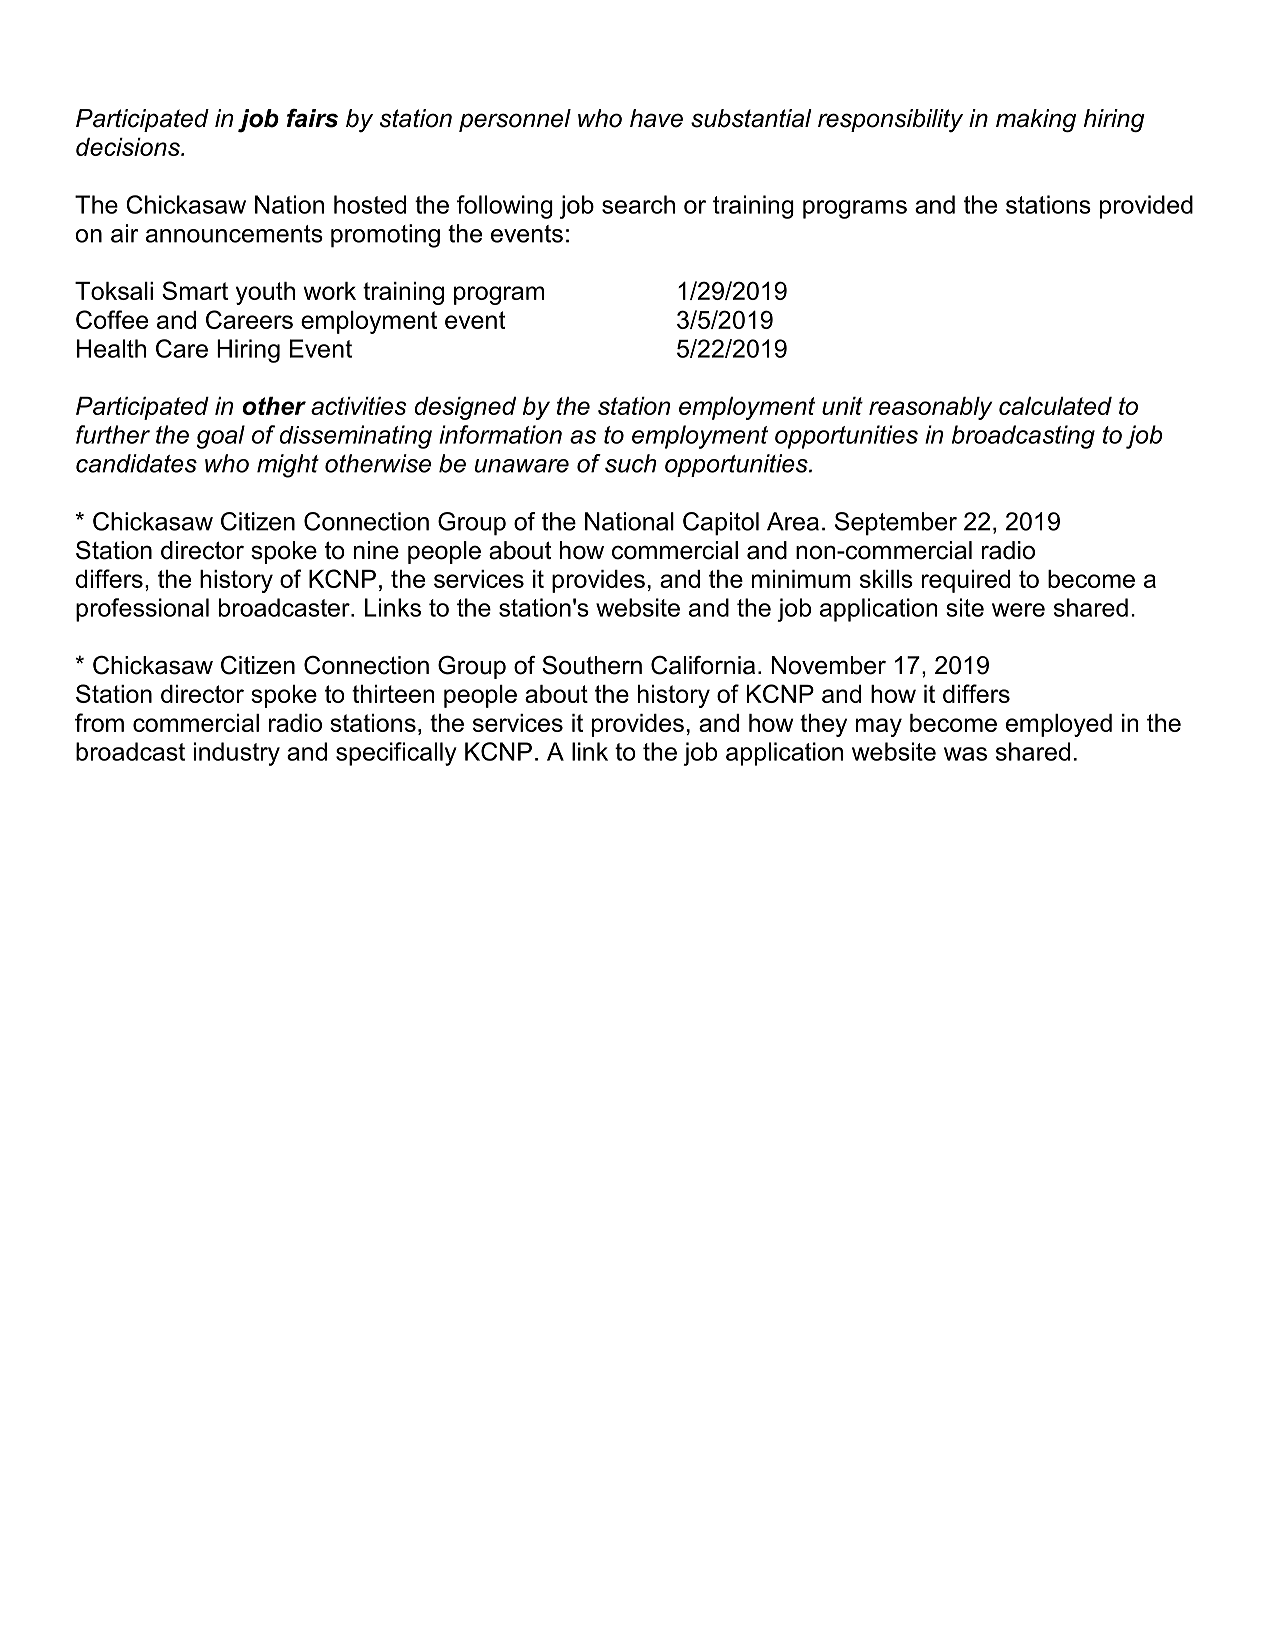 This screenshot has height=1652, width=1277. What do you see at coordinates (376, 550) in the screenshot?
I see `nine` at bounding box center [376, 550].
